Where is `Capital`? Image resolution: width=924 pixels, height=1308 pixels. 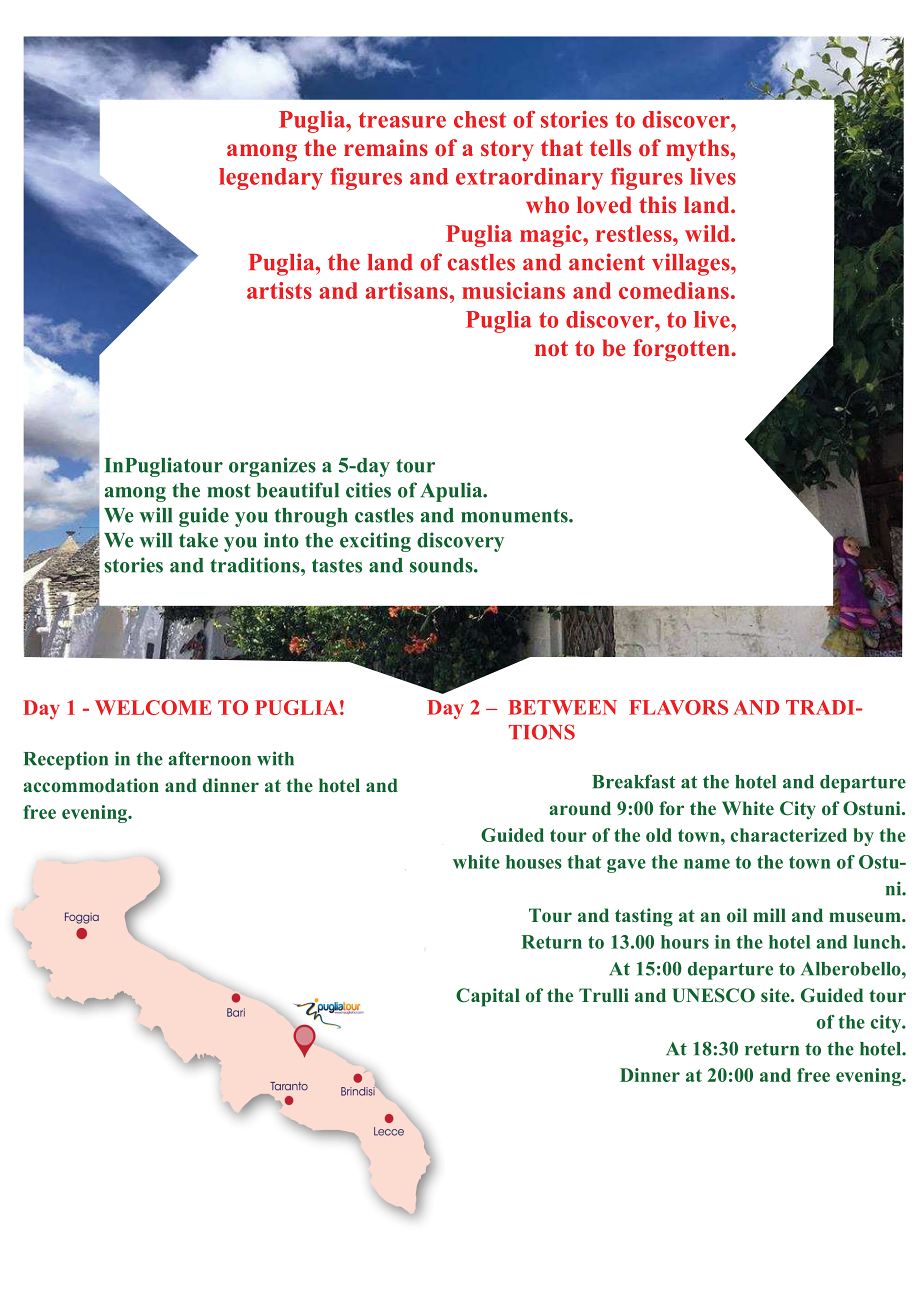
Capital is located at coordinates (488, 997).
